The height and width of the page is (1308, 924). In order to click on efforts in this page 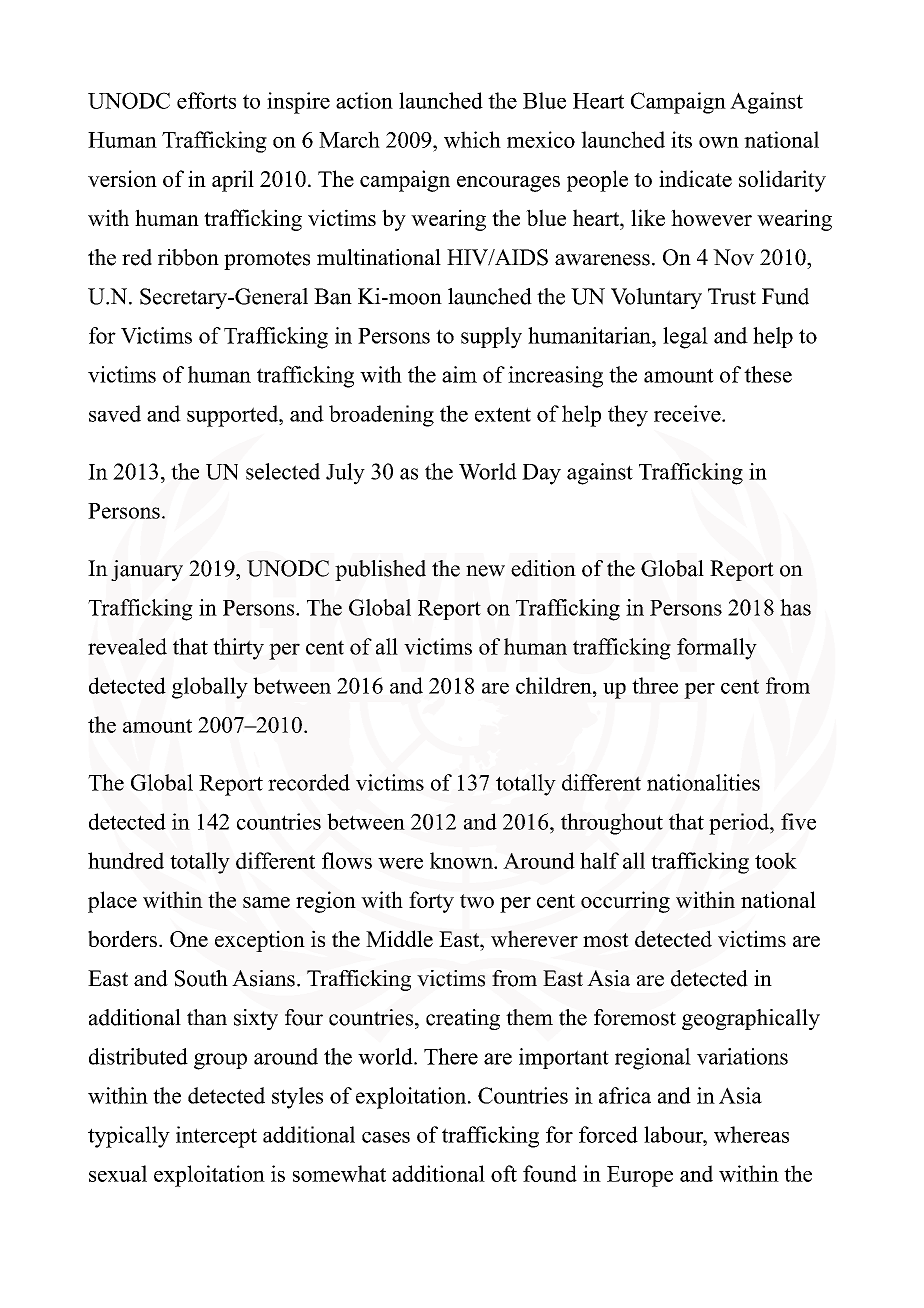, I will do `click(206, 100)`.
